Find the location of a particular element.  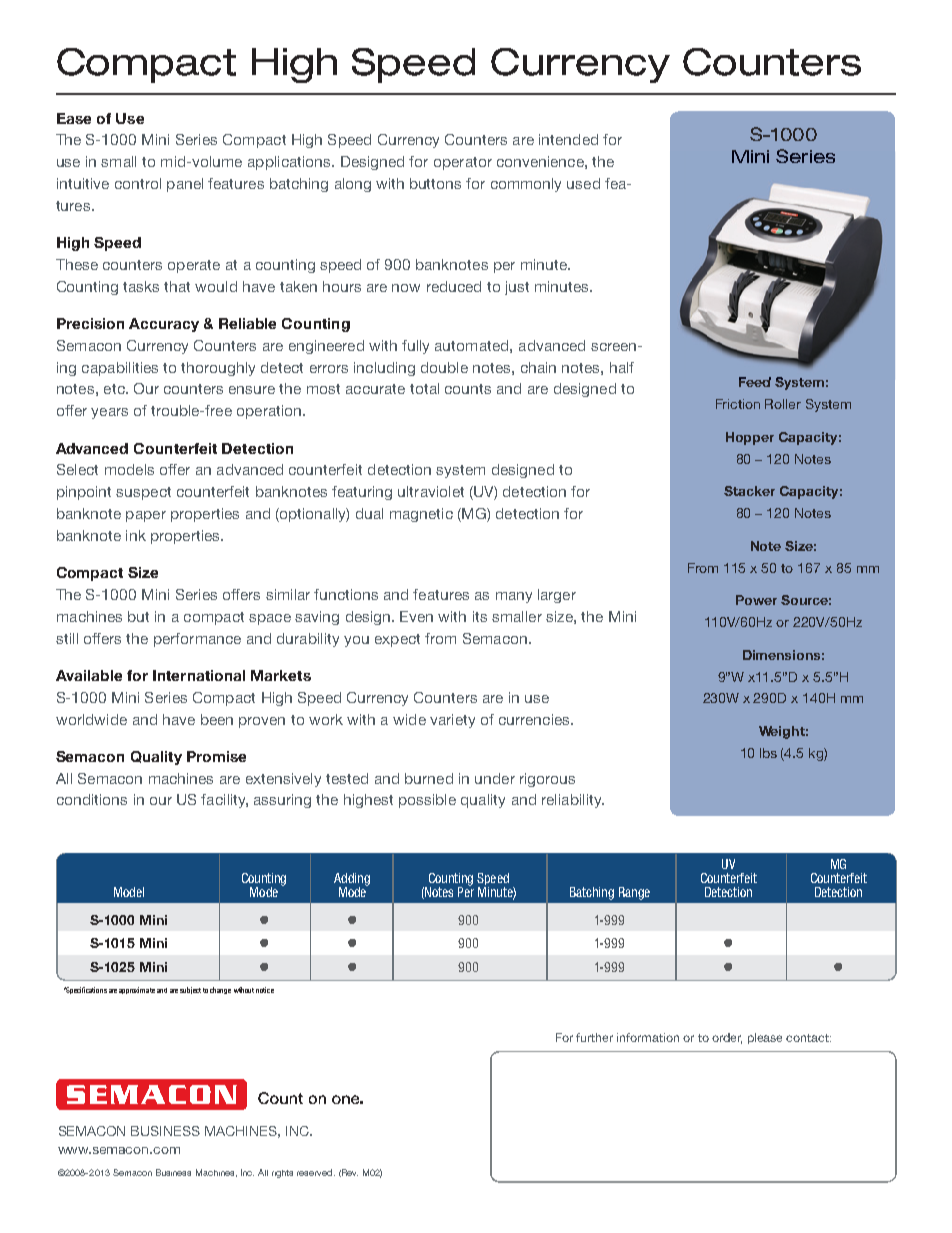

expect is located at coordinates (397, 640).
